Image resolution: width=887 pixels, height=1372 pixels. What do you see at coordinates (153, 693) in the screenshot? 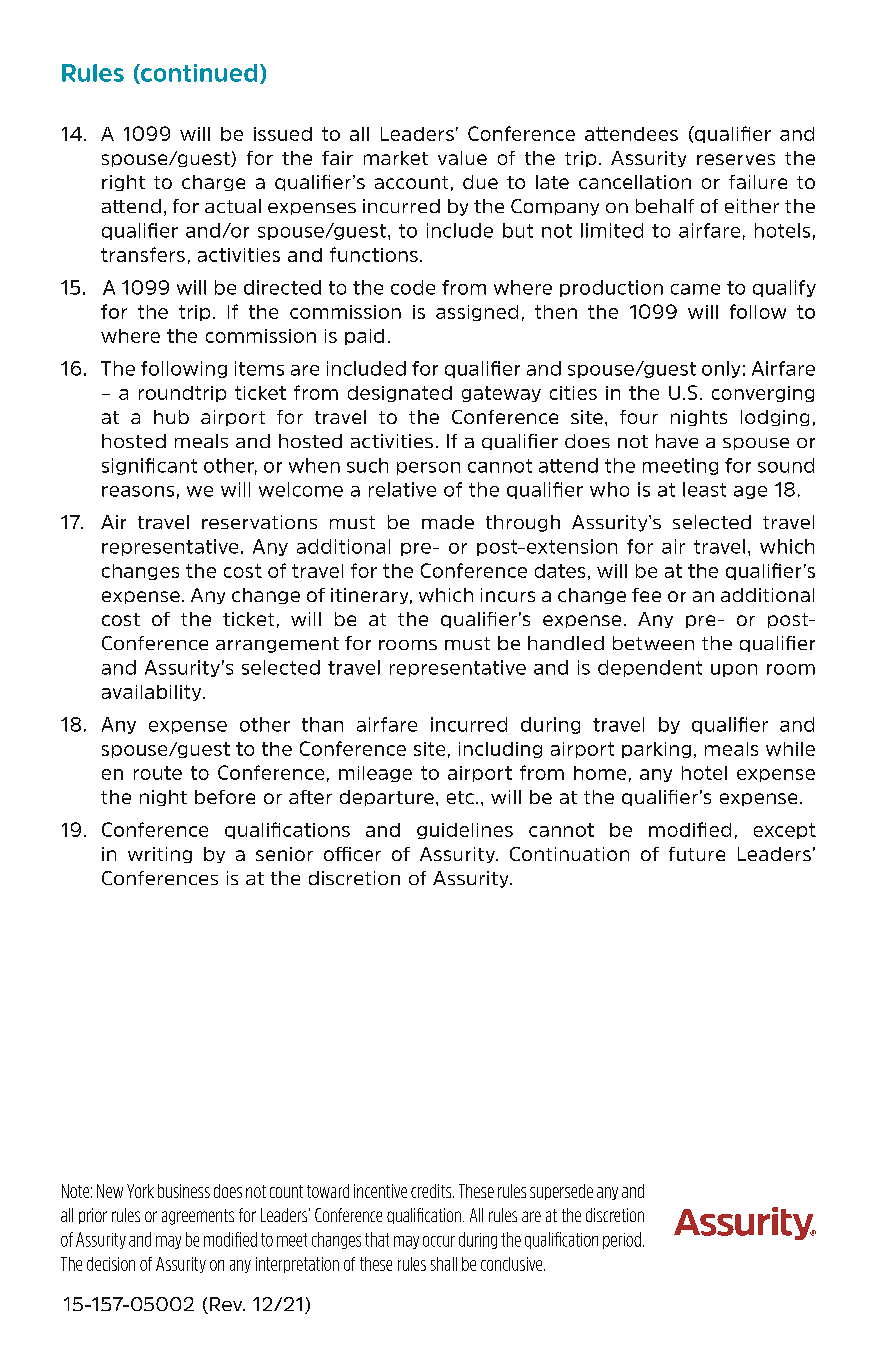
I see `availability` at bounding box center [153, 693].
